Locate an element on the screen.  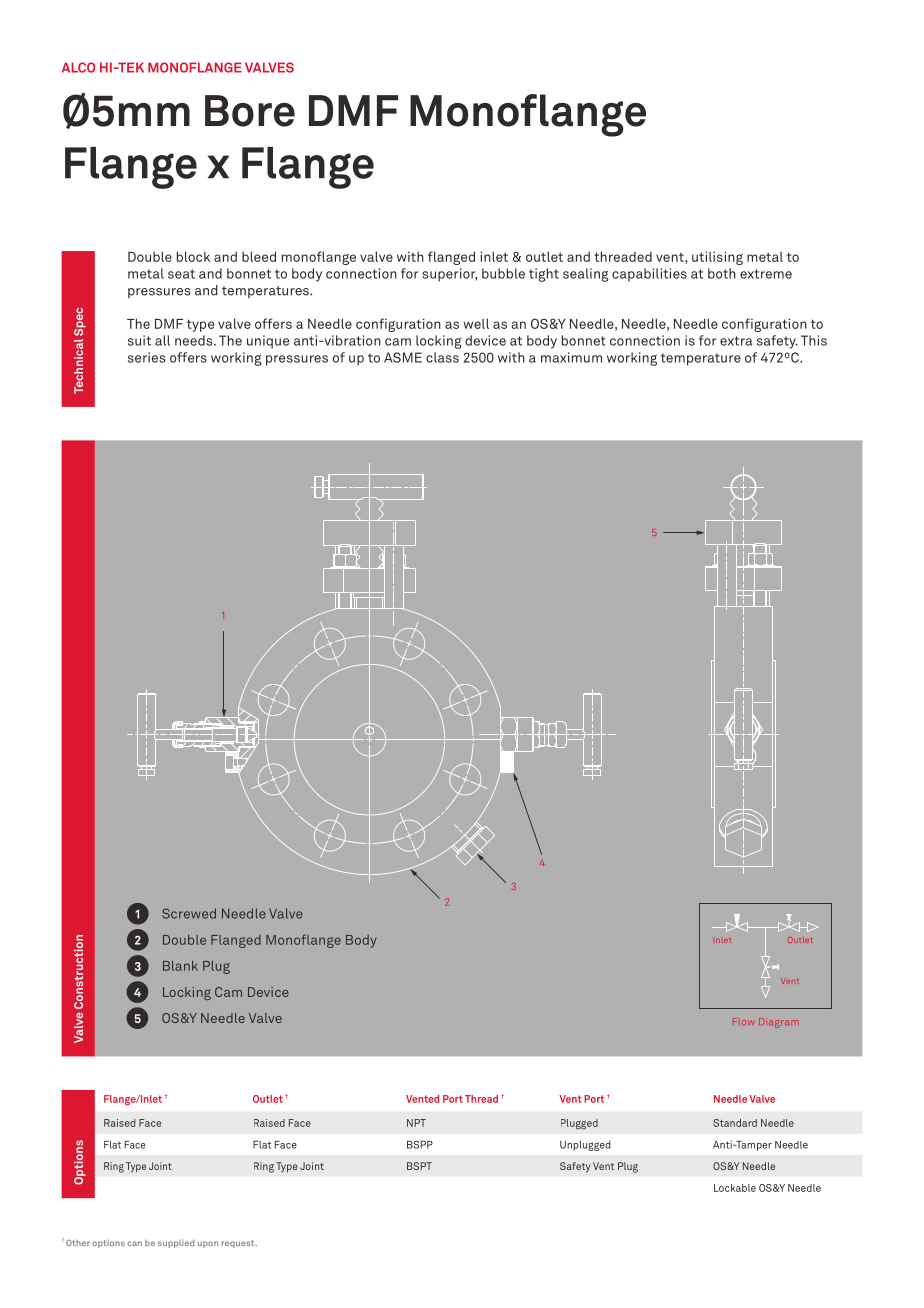
Screwed is located at coordinates (189, 913).
